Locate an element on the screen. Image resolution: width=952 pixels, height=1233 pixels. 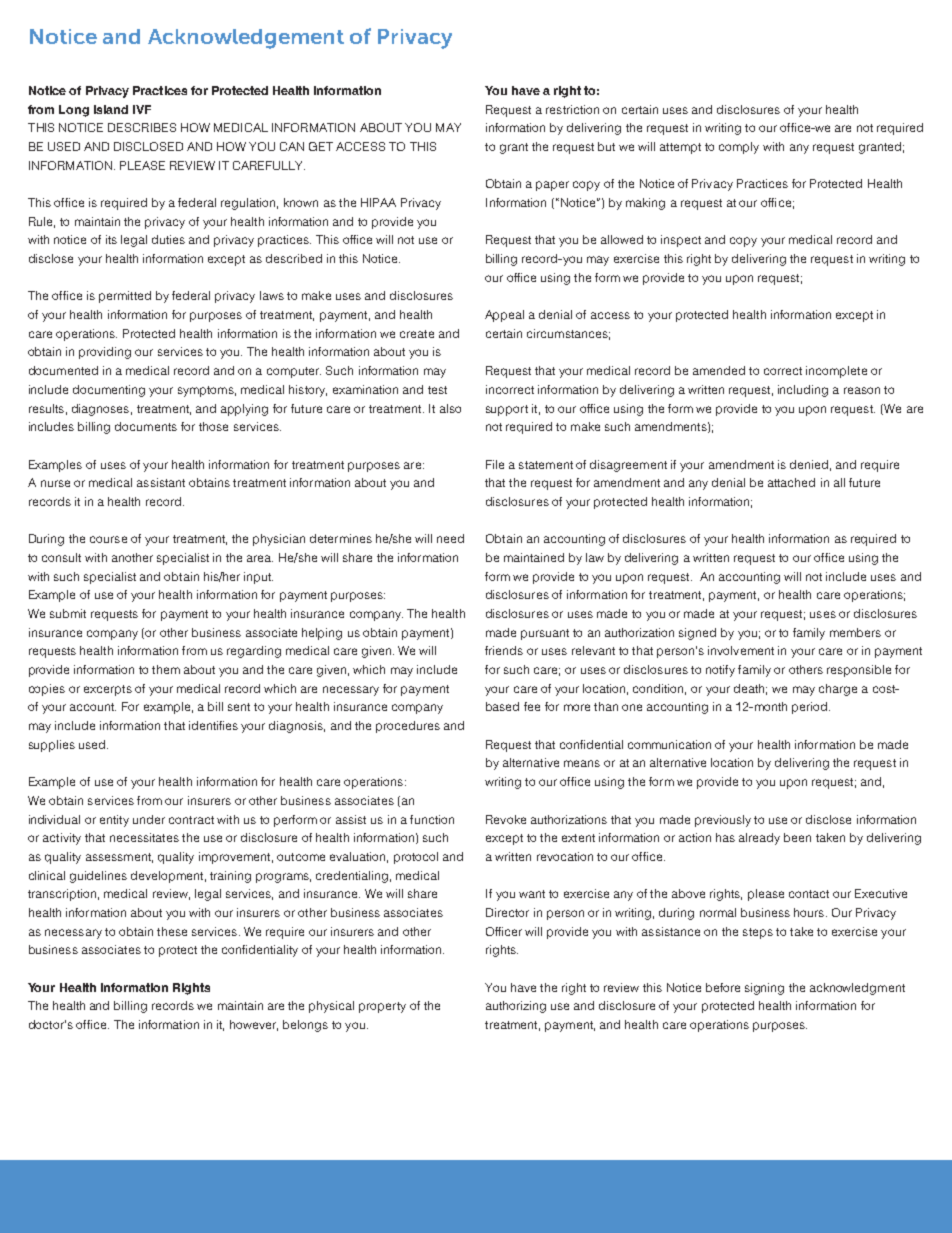
inspect is located at coordinates (681, 241).
